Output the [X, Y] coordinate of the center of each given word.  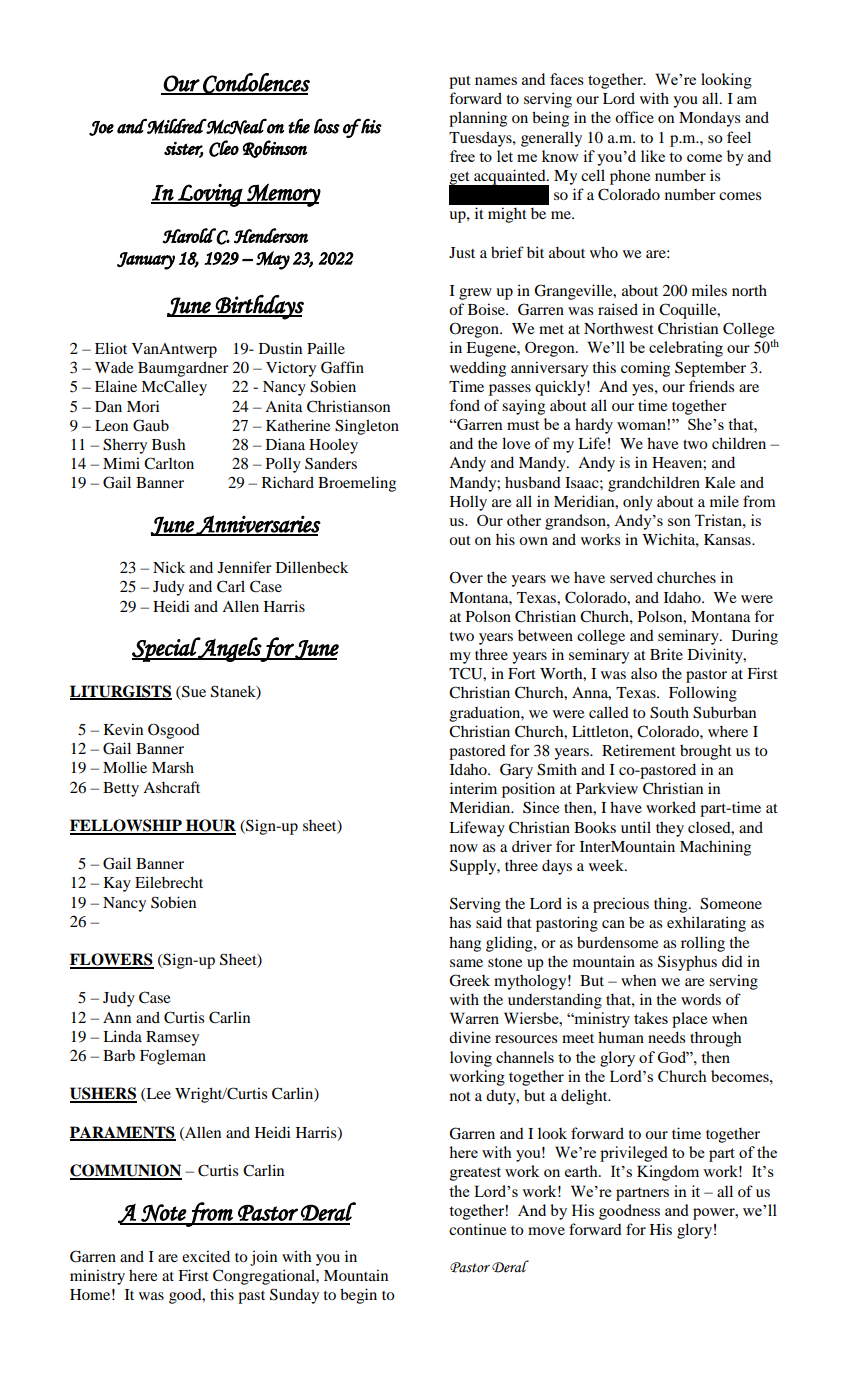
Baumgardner [183, 369]
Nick [169, 567]
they [670, 829]
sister [184, 149]
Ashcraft [171, 787]
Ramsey [172, 1038]
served [631, 577]
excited [206, 1256]
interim [473, 788]
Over [466, 577]
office [634, 117]
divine [470, 1037]
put [460, 82]
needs [666, 1037]
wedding [478, 369]
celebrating [686, 349]
